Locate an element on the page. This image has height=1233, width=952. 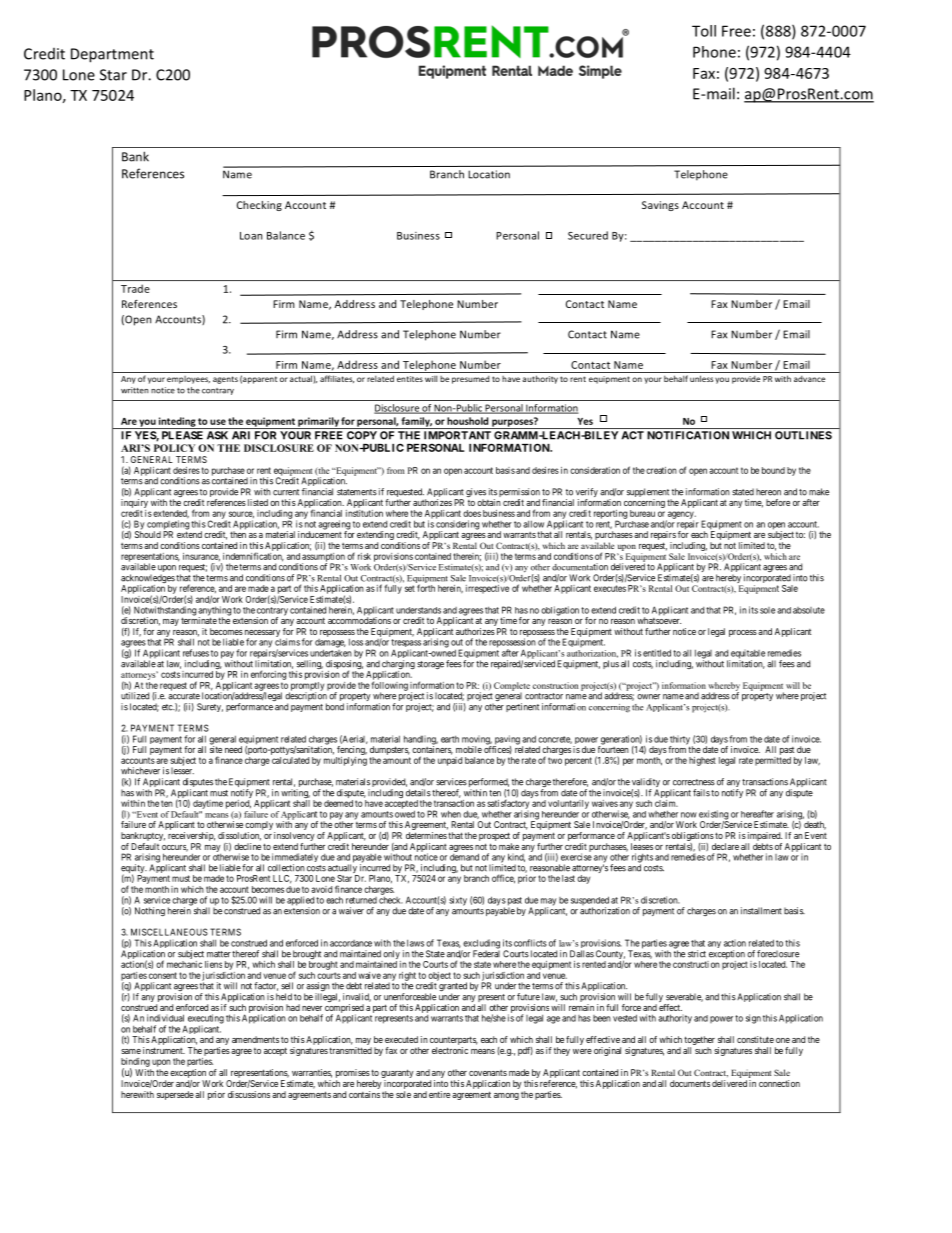
Savings is located at coordinates (660, 206).
